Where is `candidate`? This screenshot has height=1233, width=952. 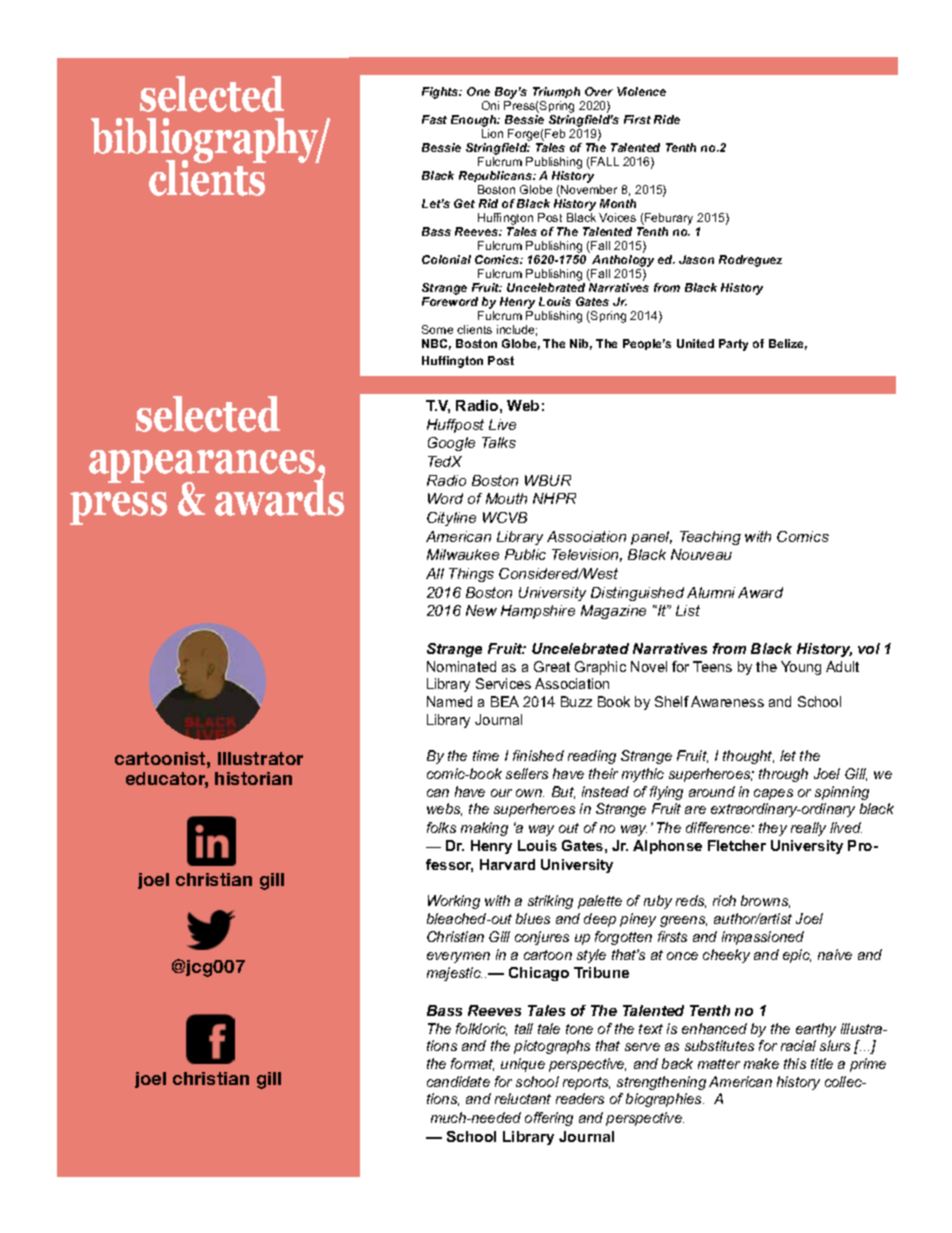 candidate is located at coordinates (458, 1081).
